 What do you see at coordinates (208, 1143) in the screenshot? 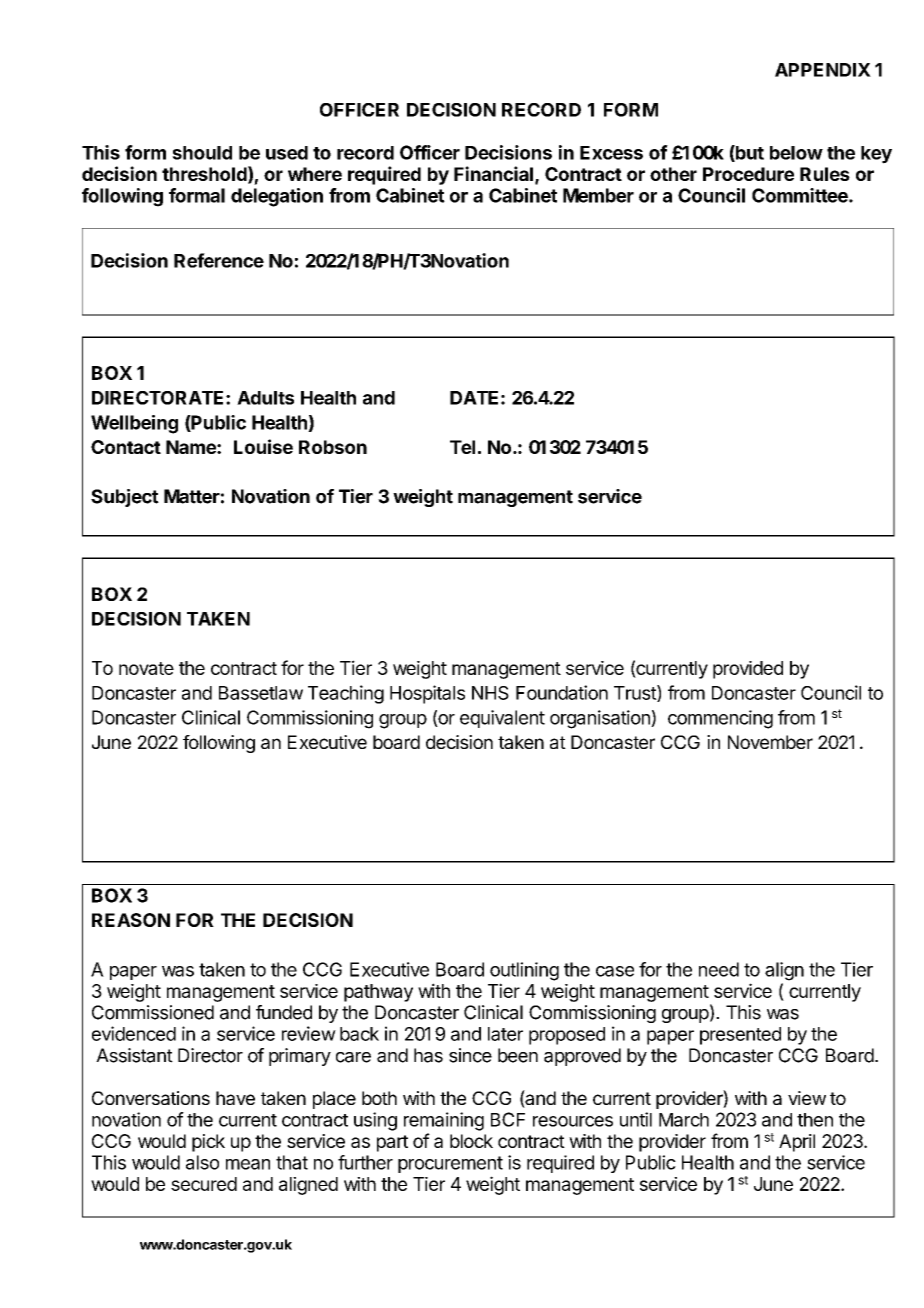
I see `pick` at bounding box center [208, 1143].
